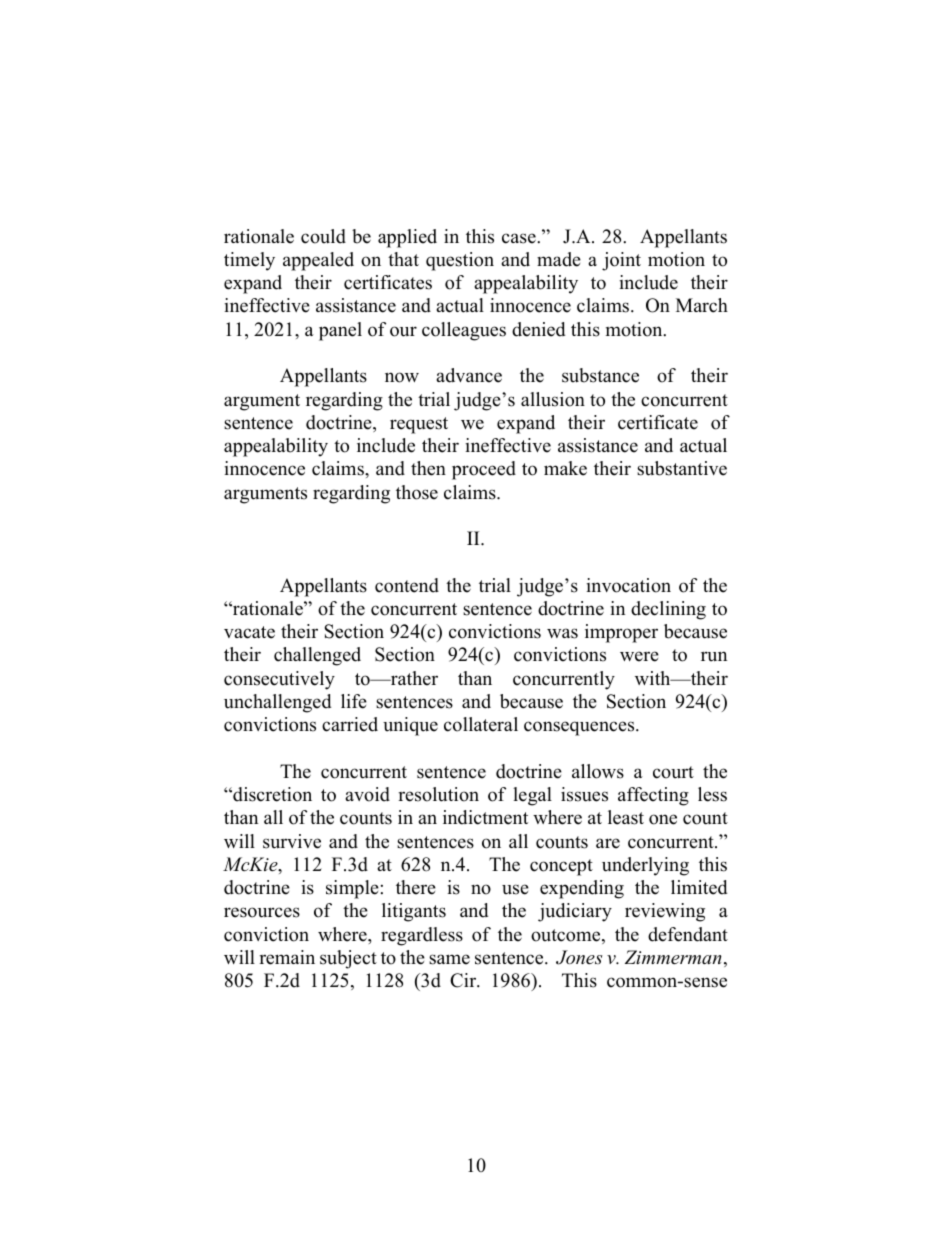  I want to click on question, so click(460, 261).
